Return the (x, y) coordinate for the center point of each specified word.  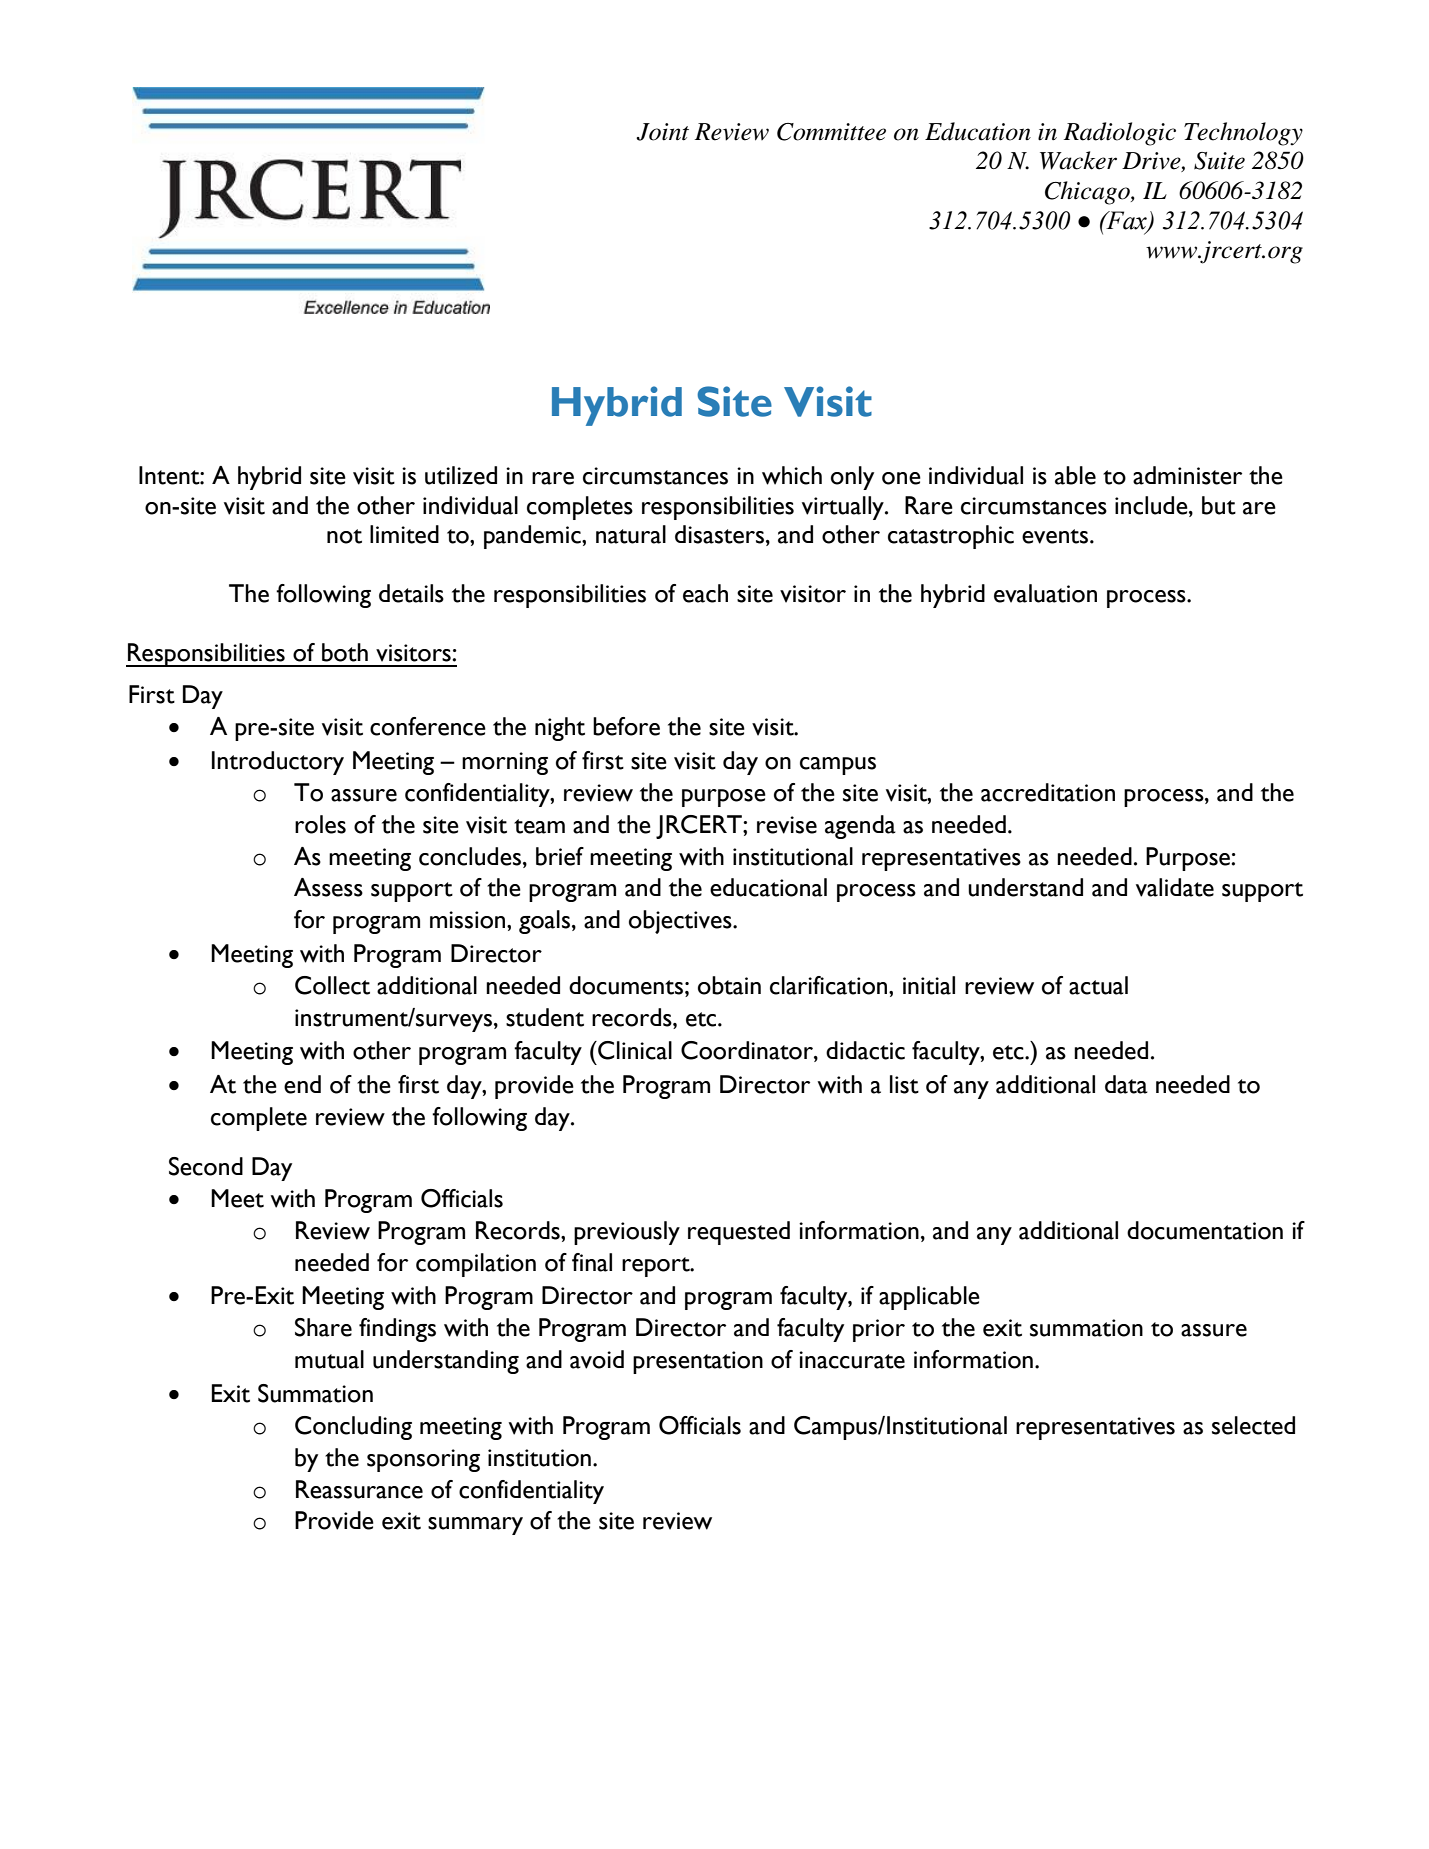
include (1152, 505)
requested (739, 1233)
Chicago (1088, 193)
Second (206, 1166)
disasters (719, 534)
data (1126, 1084)
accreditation (1048, 792)
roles (320, 824)
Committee (831, 132)
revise (787, 825)
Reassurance (359, 1489)
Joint (662, 132)
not (344, 536)
